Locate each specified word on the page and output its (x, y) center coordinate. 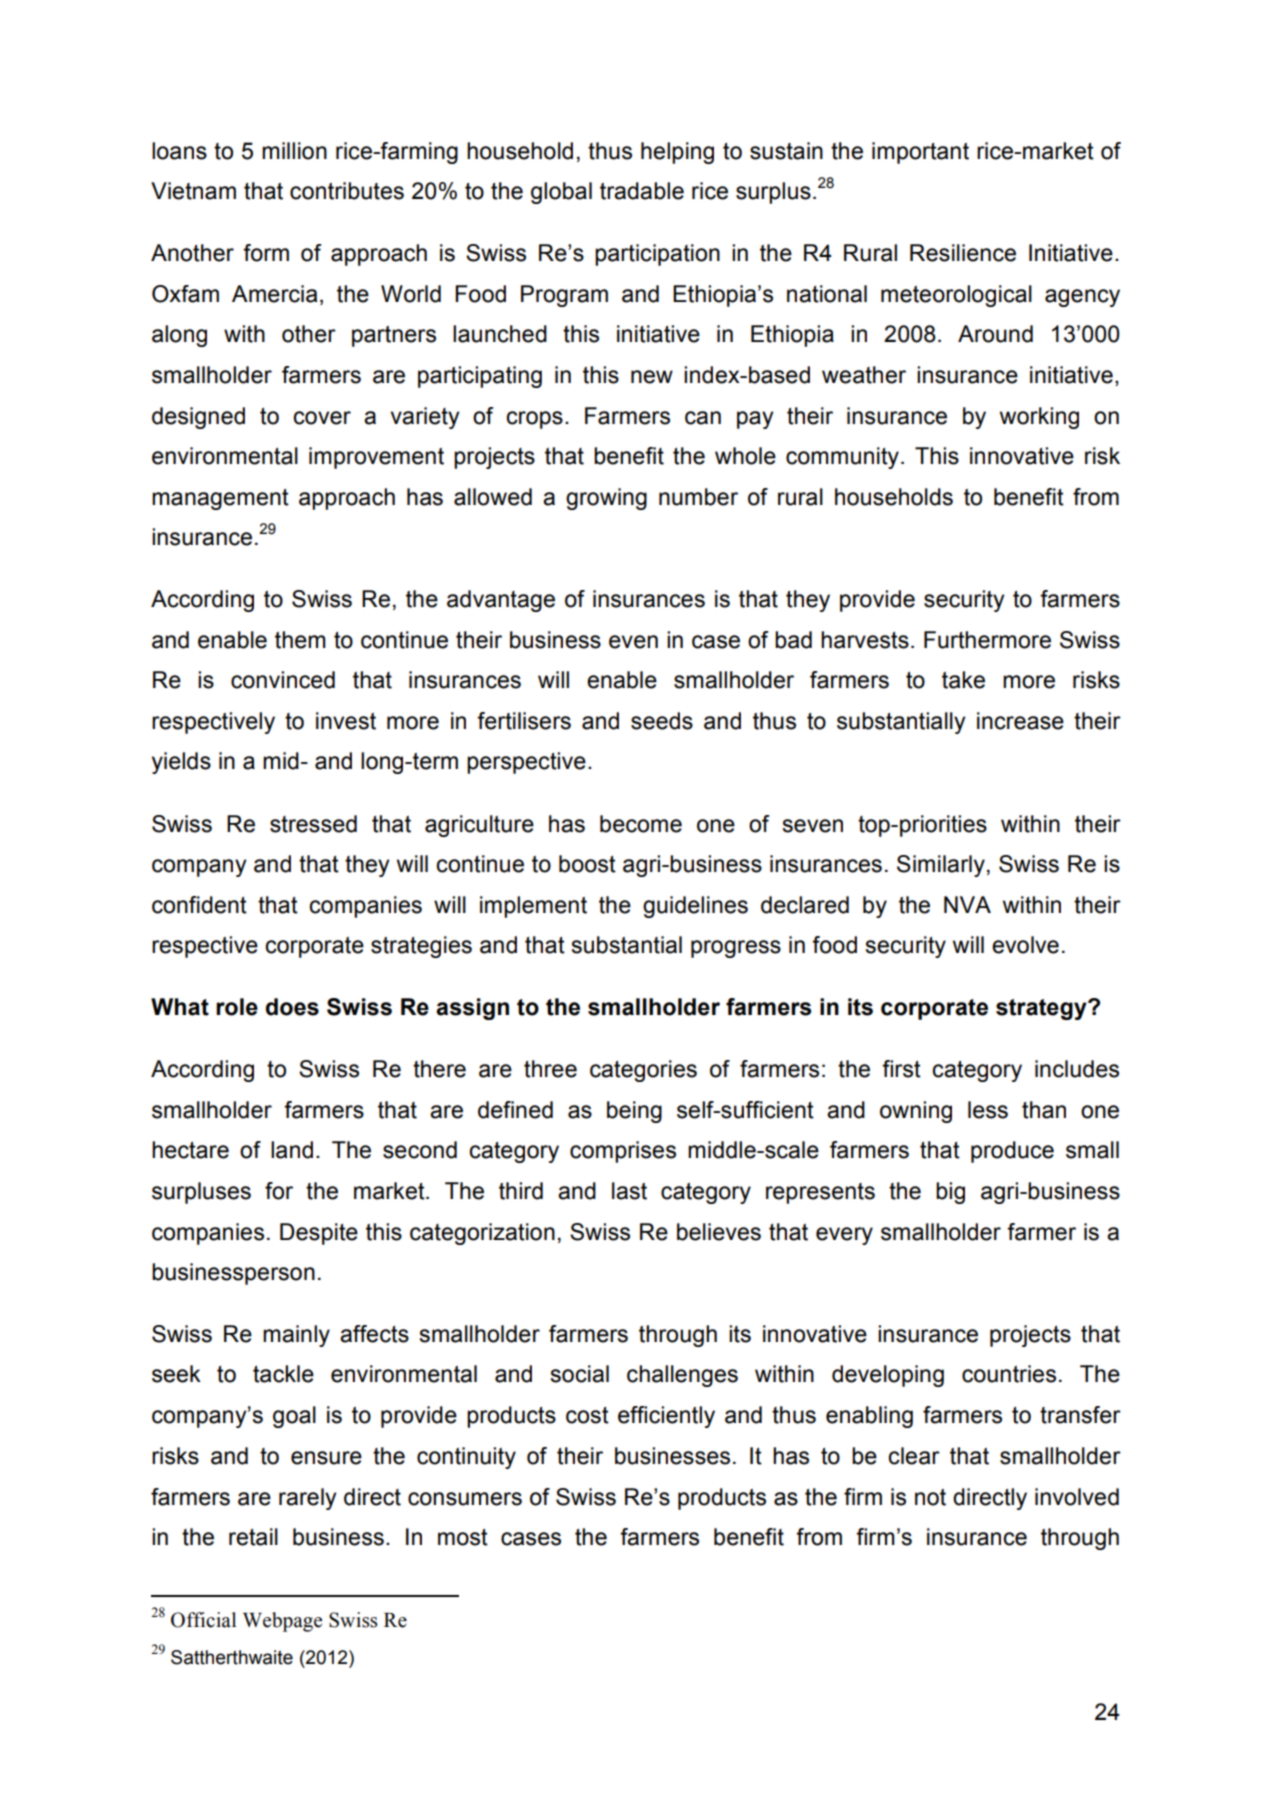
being (634, 1112)
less (988, 1110)
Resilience (963, 253)
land (292, 1150)
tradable (642, 191)
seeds (662, 721)
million (294, 151)
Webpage (282, 1622)
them (300, 640)
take (963, 680)
